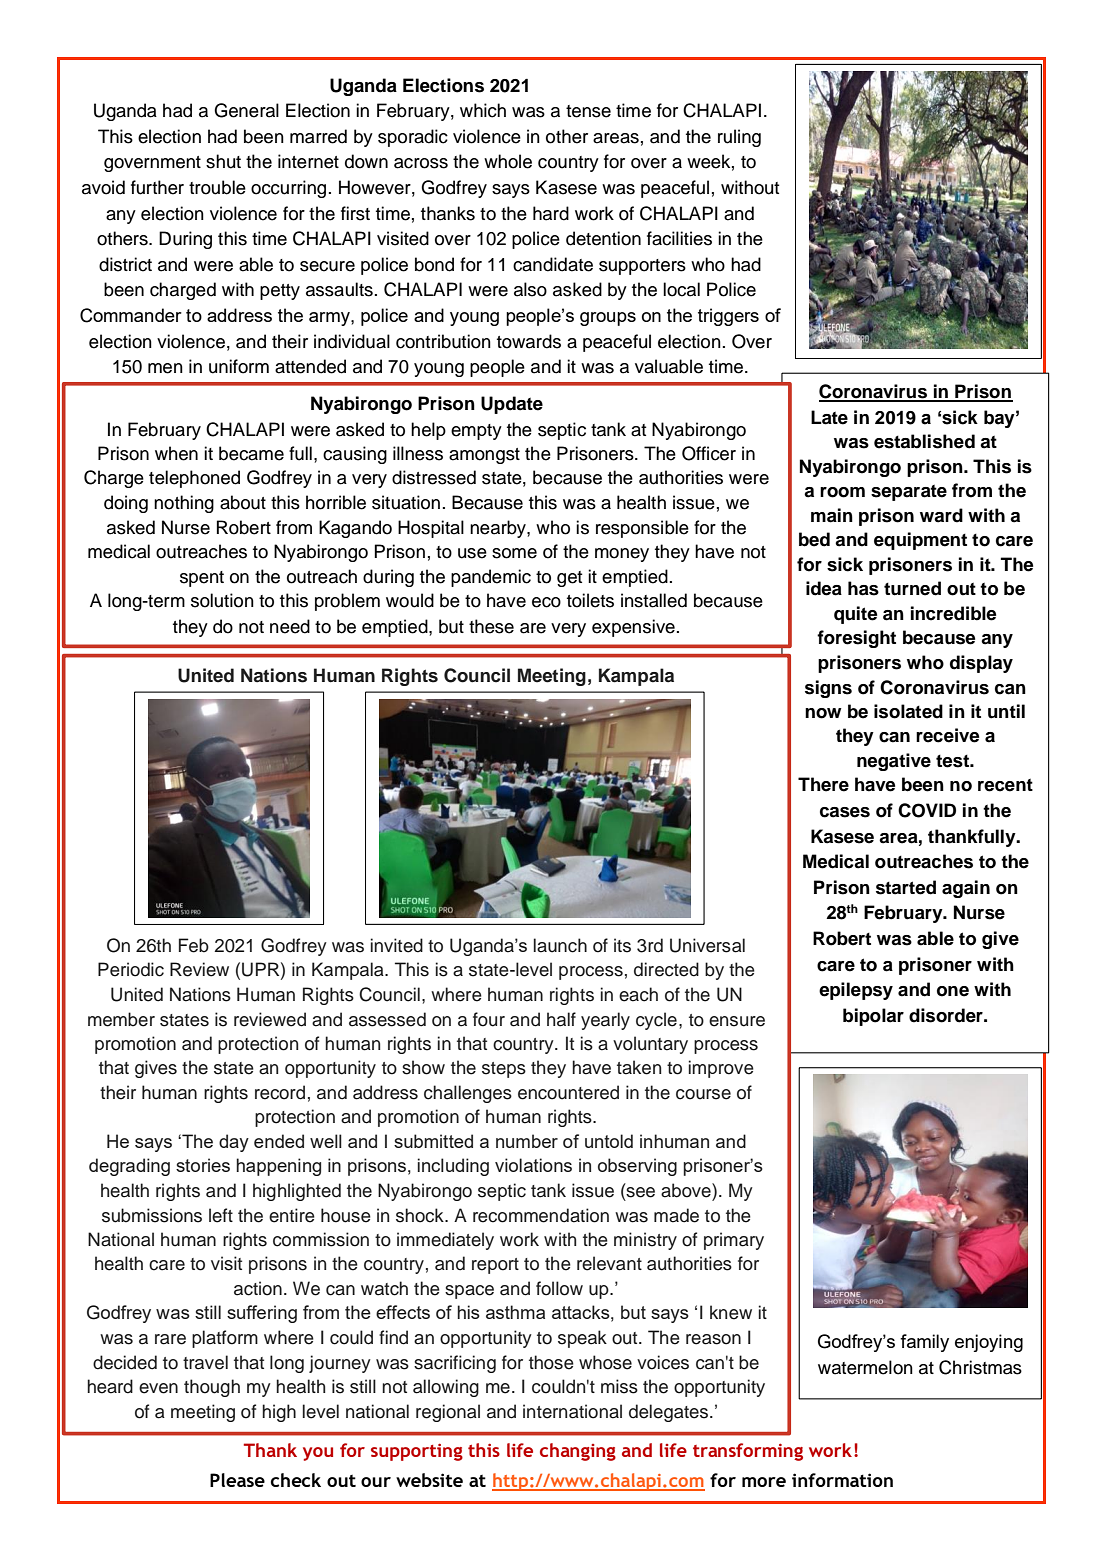  What do you see at coordinates (508, 161) in the document?
I see `whole` at bounding box center [508, 161].
